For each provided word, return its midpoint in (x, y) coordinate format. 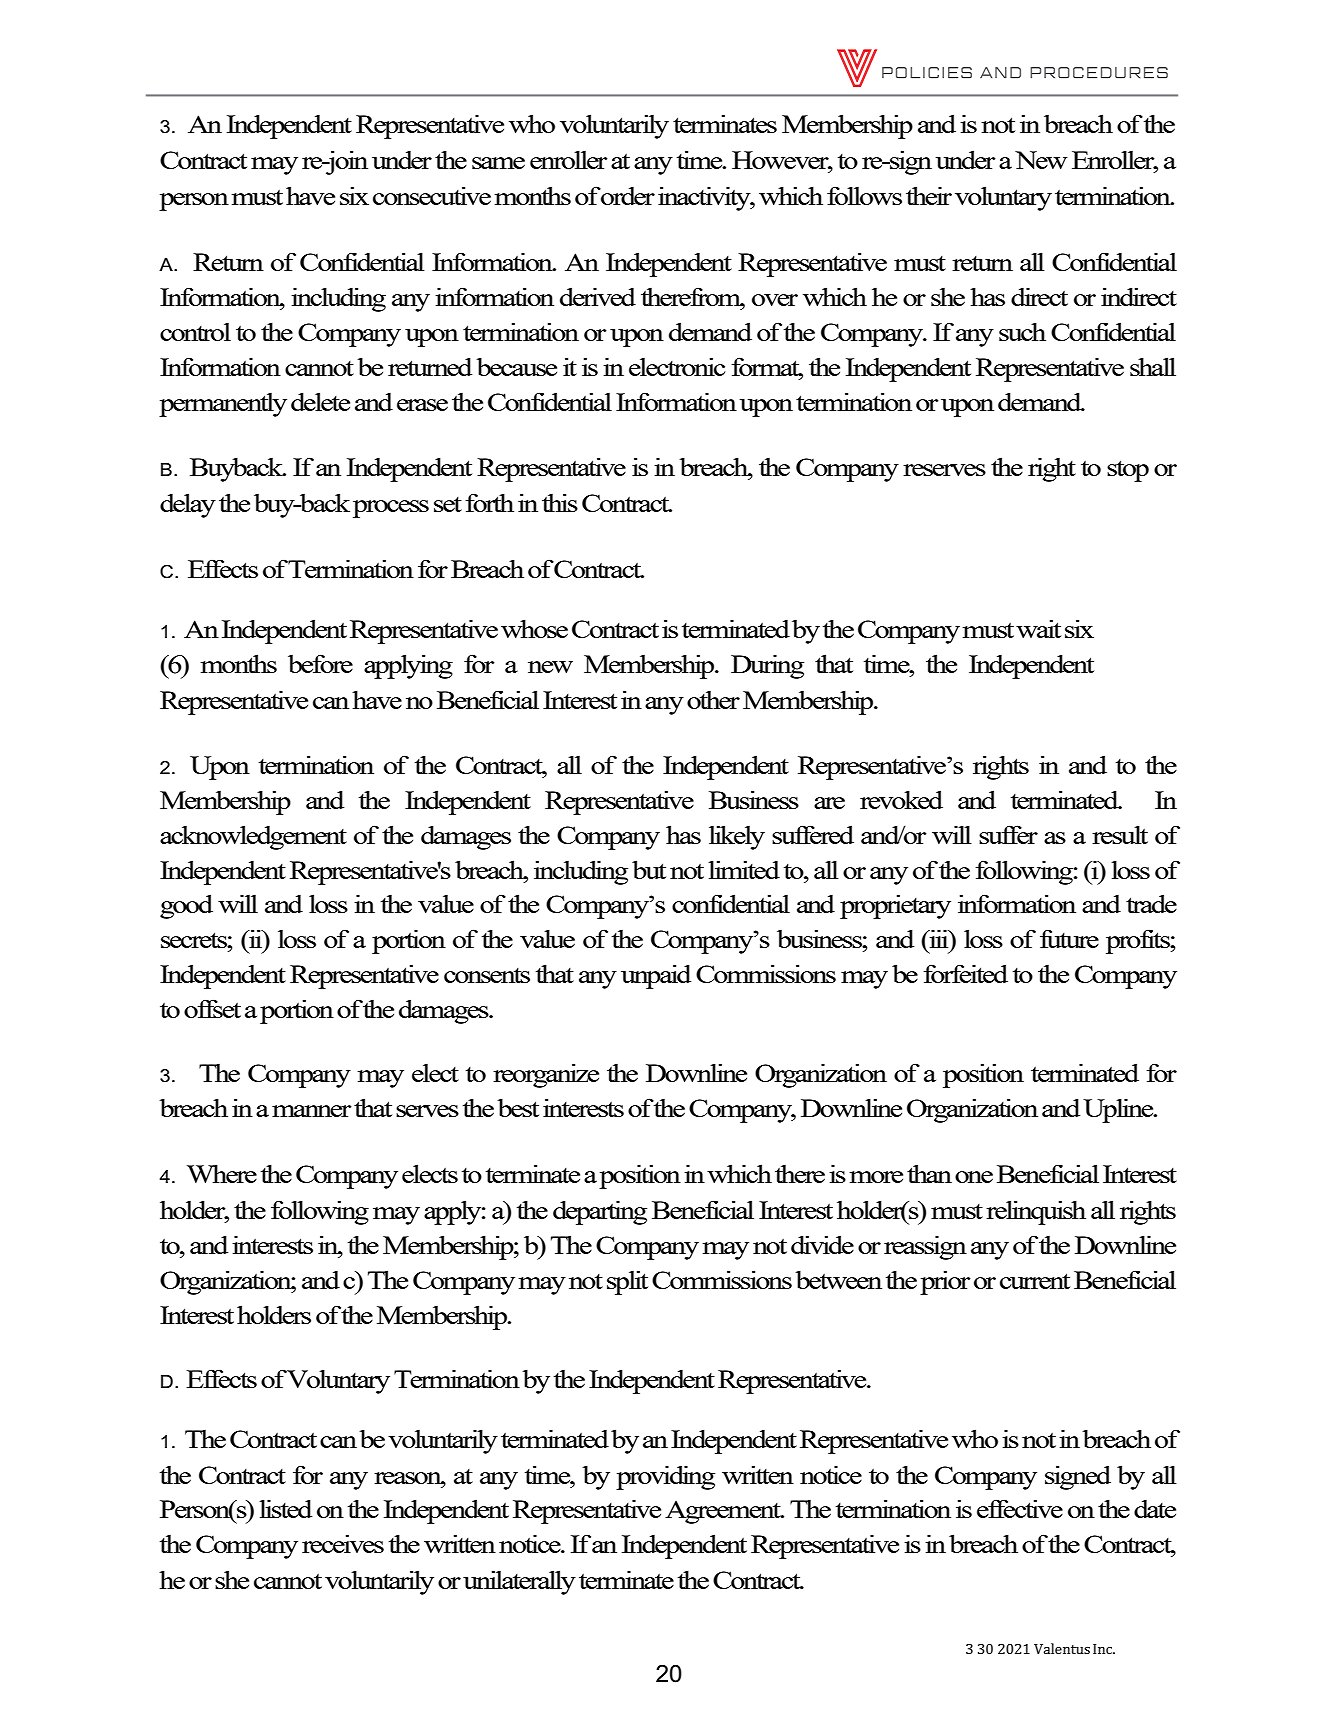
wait (1038, 628)
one (974, 1177)
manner (312, 1111)
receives (343, 1543)
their (929, 195)
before (320, 663)
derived (598, 296)
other (713, 700)
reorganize (546, 1075)
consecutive (432, 195)
